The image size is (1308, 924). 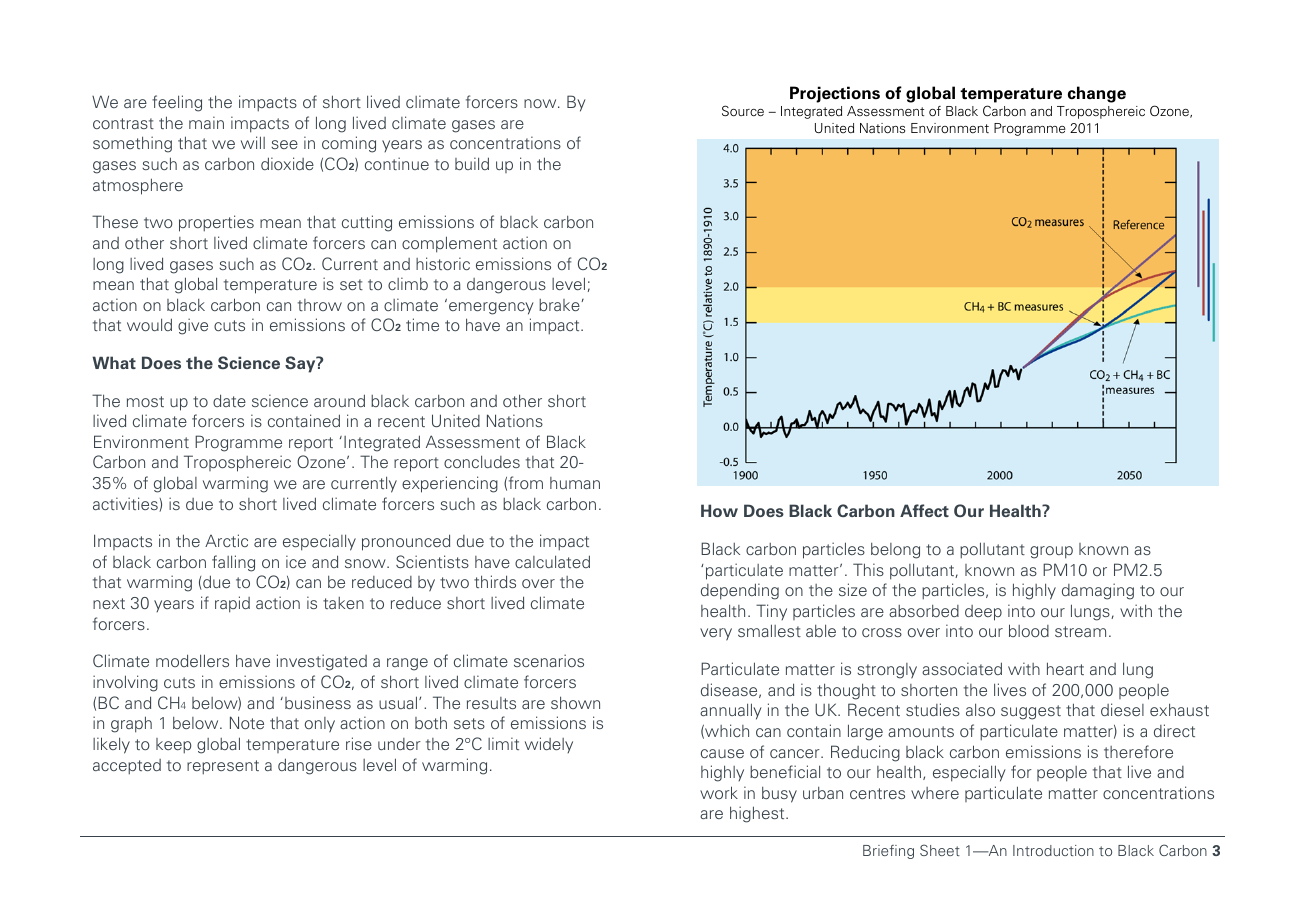 I want to click on Source, so click(x=743, y=111).
